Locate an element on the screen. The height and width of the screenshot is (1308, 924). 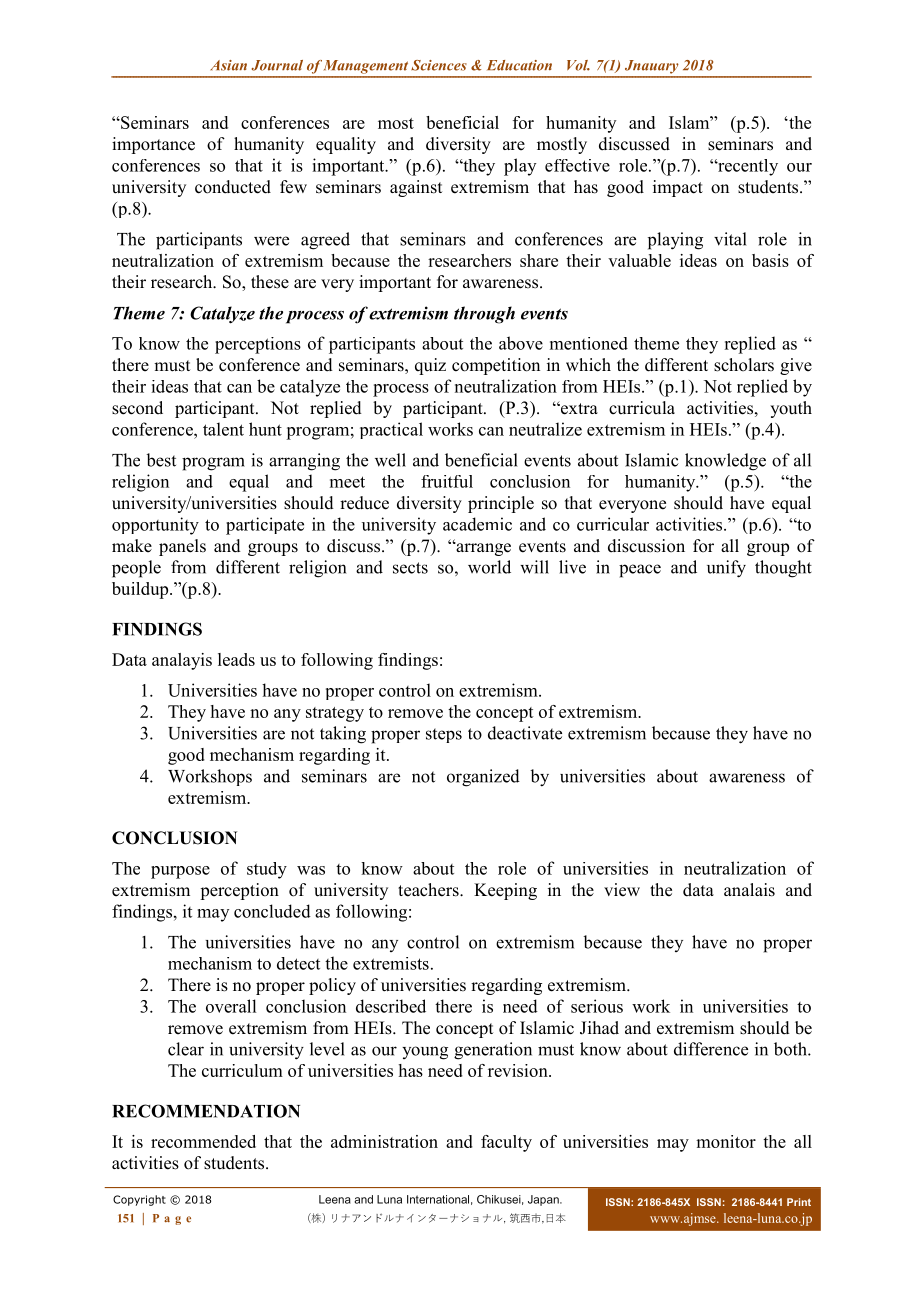
recommended is located at coordinates (203, 1141).
